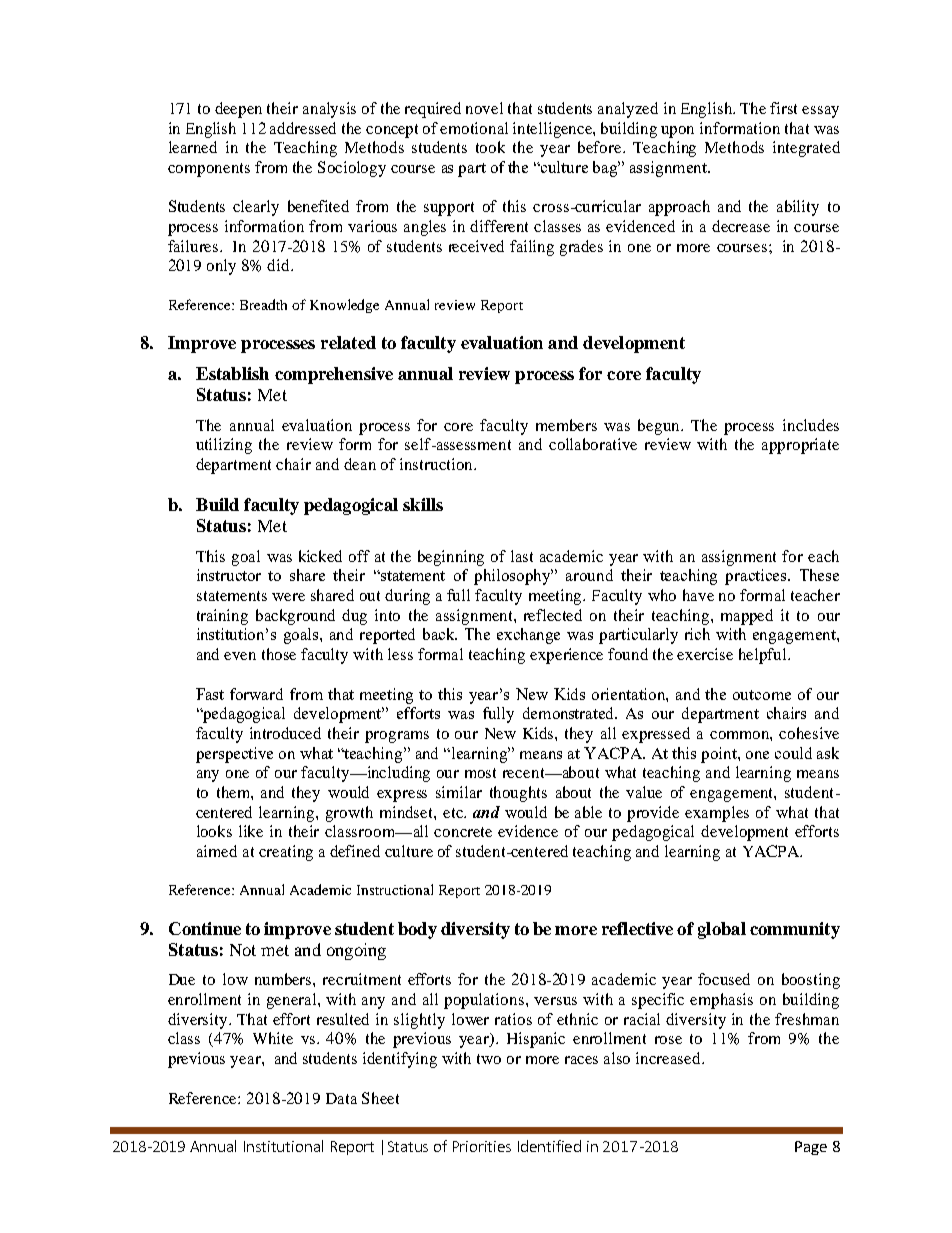 This document has height=1233, width=952. I want to click on took, so click(490, 147).
